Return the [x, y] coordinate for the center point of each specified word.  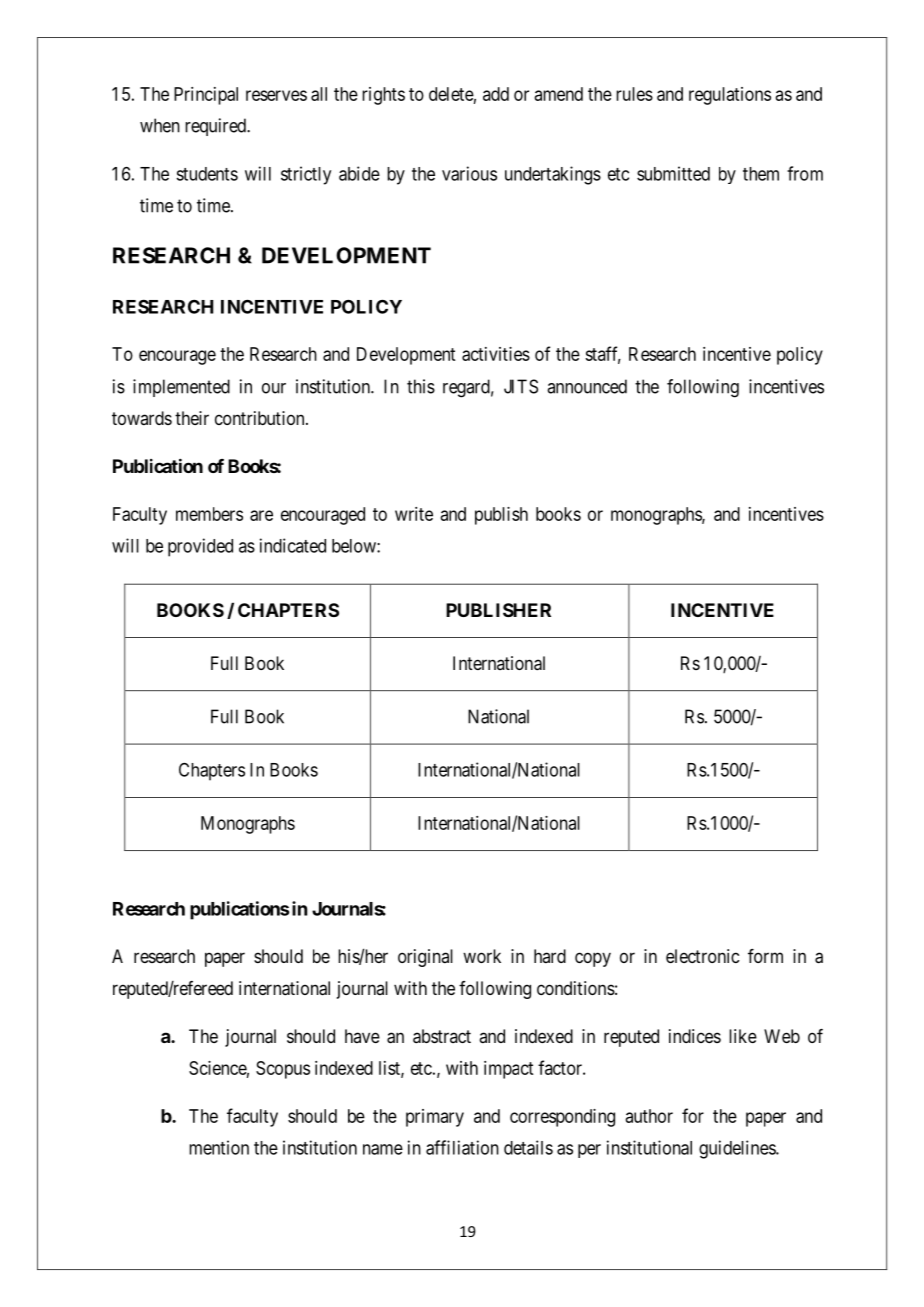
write [414, 514]
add [496, 94]
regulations [730, 96]
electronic [702, 956]
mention [219, 1147]
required [216, 127]
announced [587, 386]
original [425, 958]
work [482, 956]
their [192, 418]
